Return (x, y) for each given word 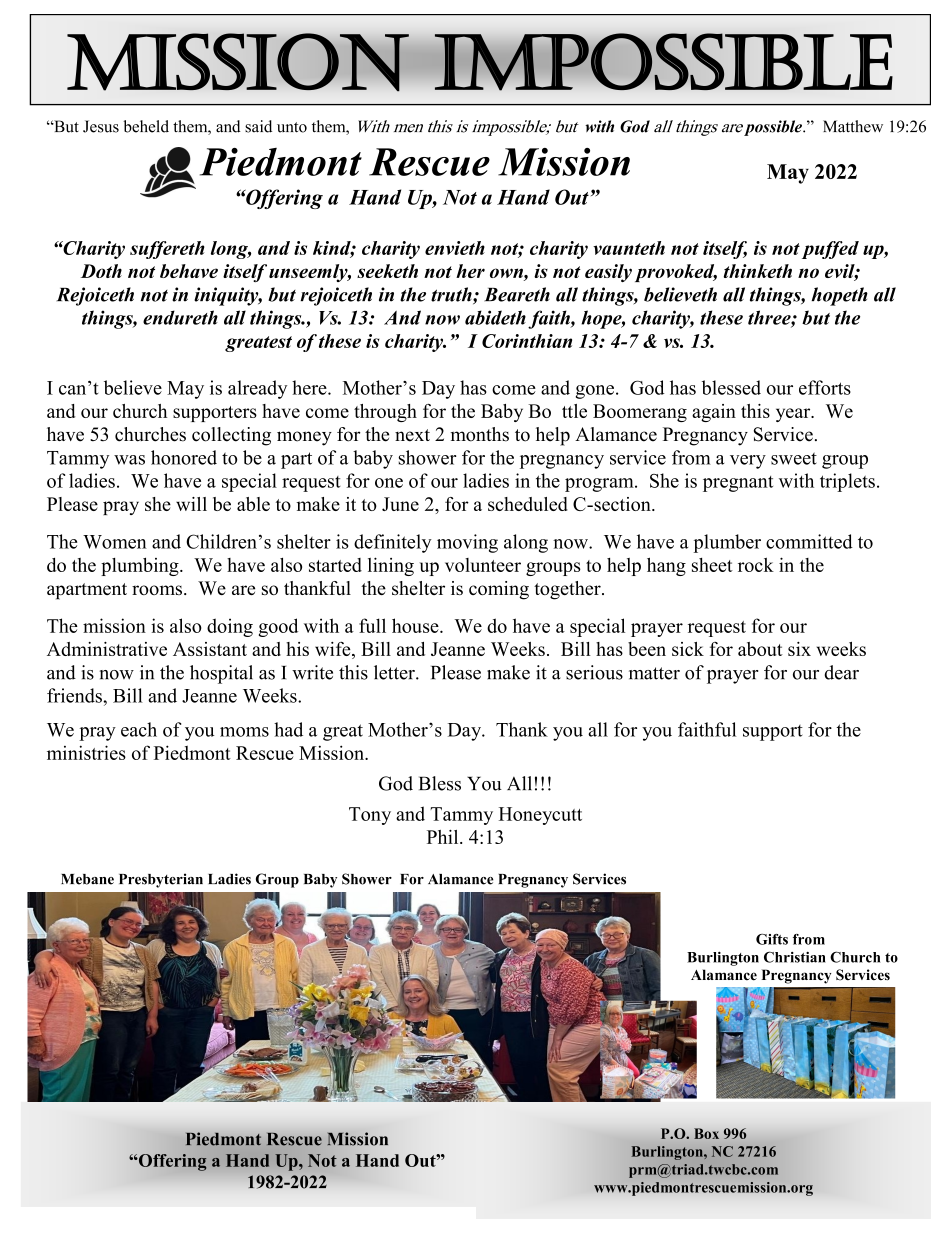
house (416, 625)
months (480, 434)
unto (292, 127)
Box (706, 1133)
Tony (370, 816)
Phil (444, 837)
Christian (795, 957)
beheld (146, 126)
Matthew (853, 126)
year (794, 415)
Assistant (210, 649)
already (257, 389)
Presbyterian (161, 880)
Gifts (772, 939)
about (760, 649)
